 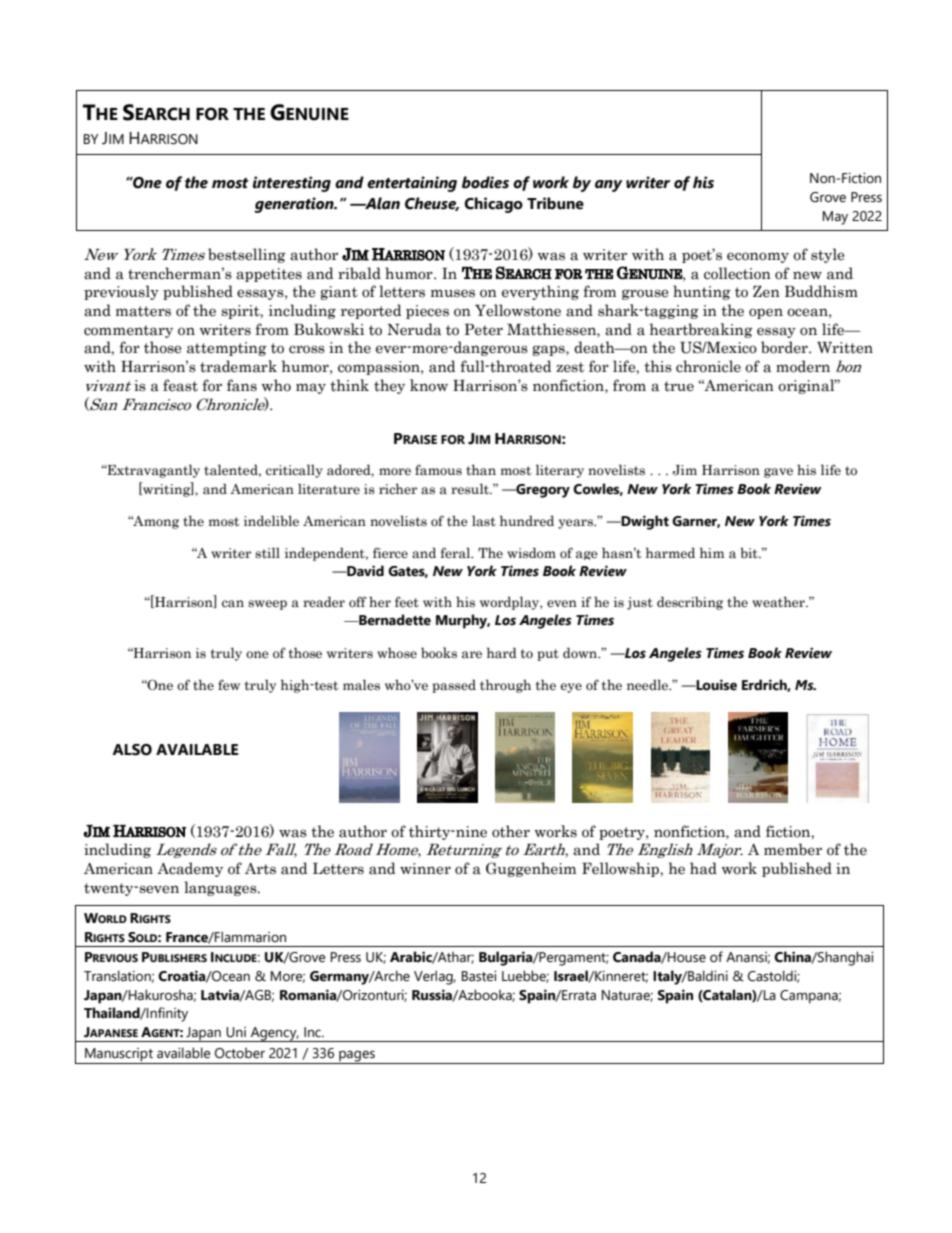 What do you see at coordinates (793, 849) in the document?
I see `member` at bounding box center [793, 849].
